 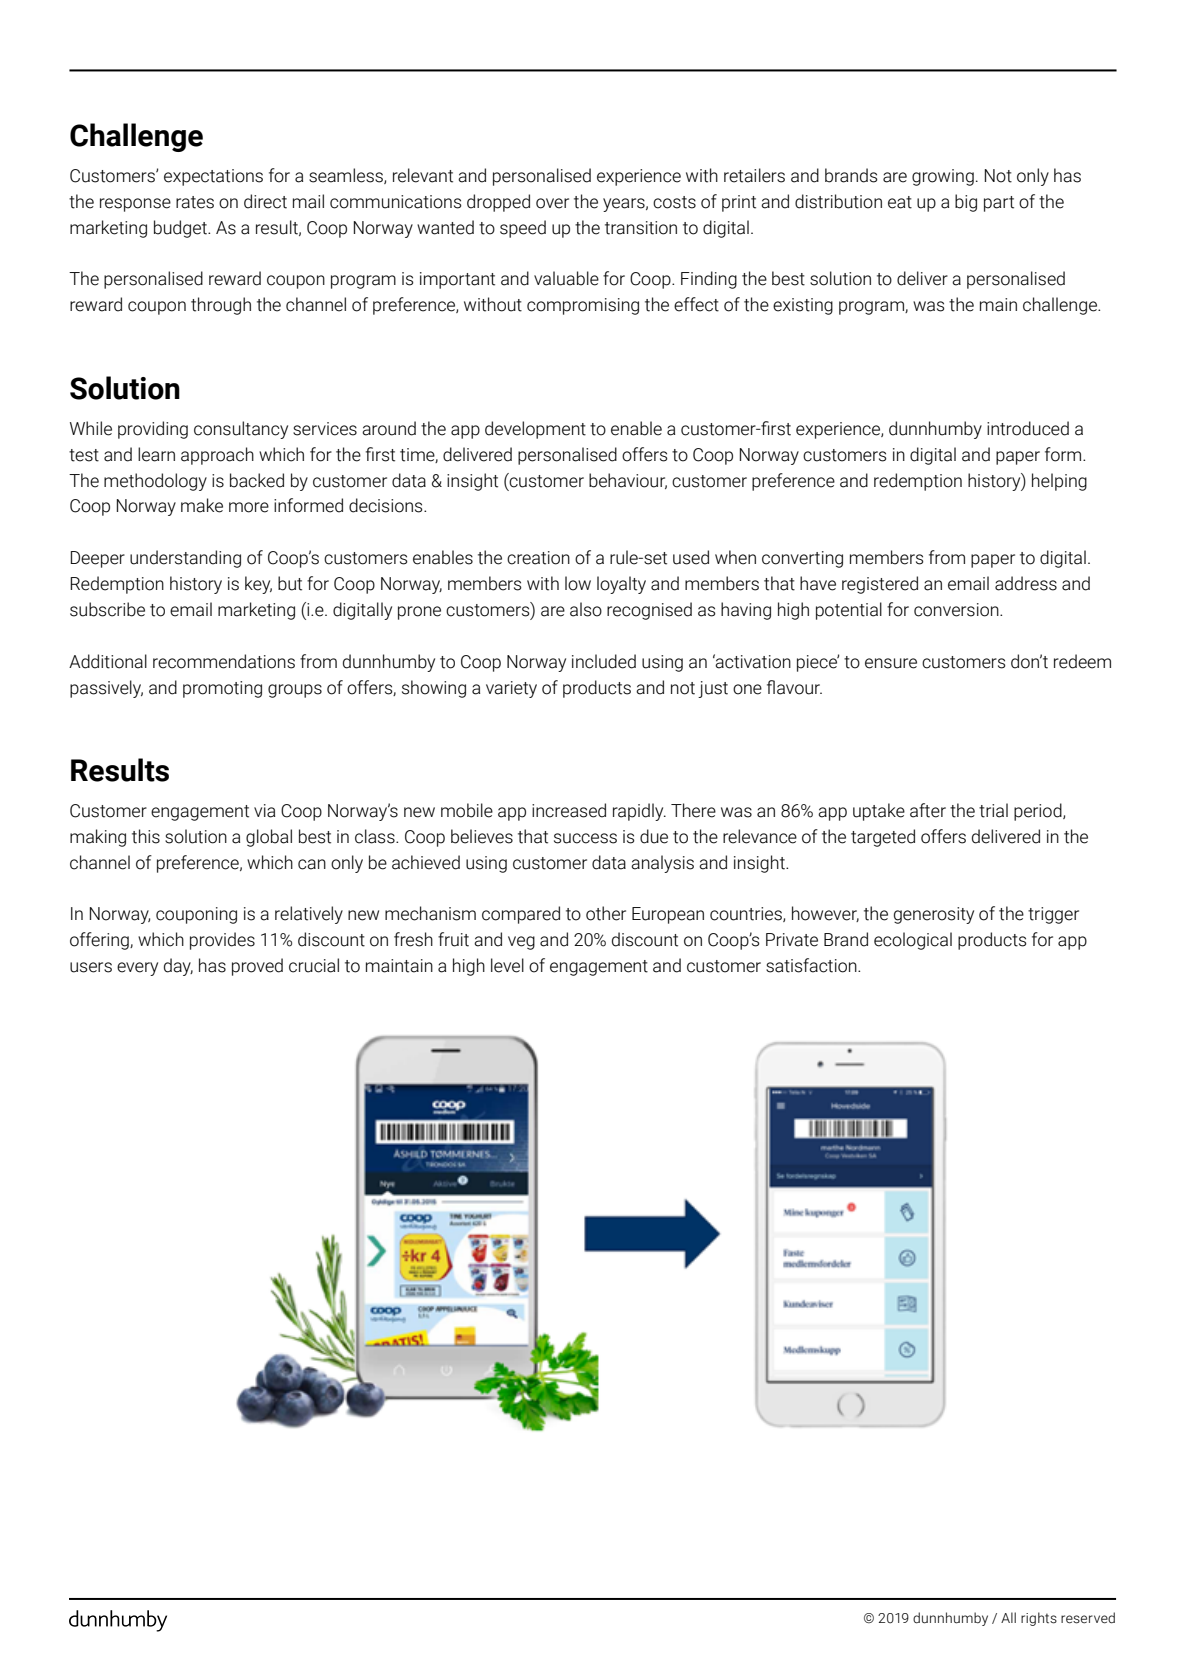 What do you see at coordinates (507, 965) in the screenshot?
I see `level` at bounding box center [507, 965].
